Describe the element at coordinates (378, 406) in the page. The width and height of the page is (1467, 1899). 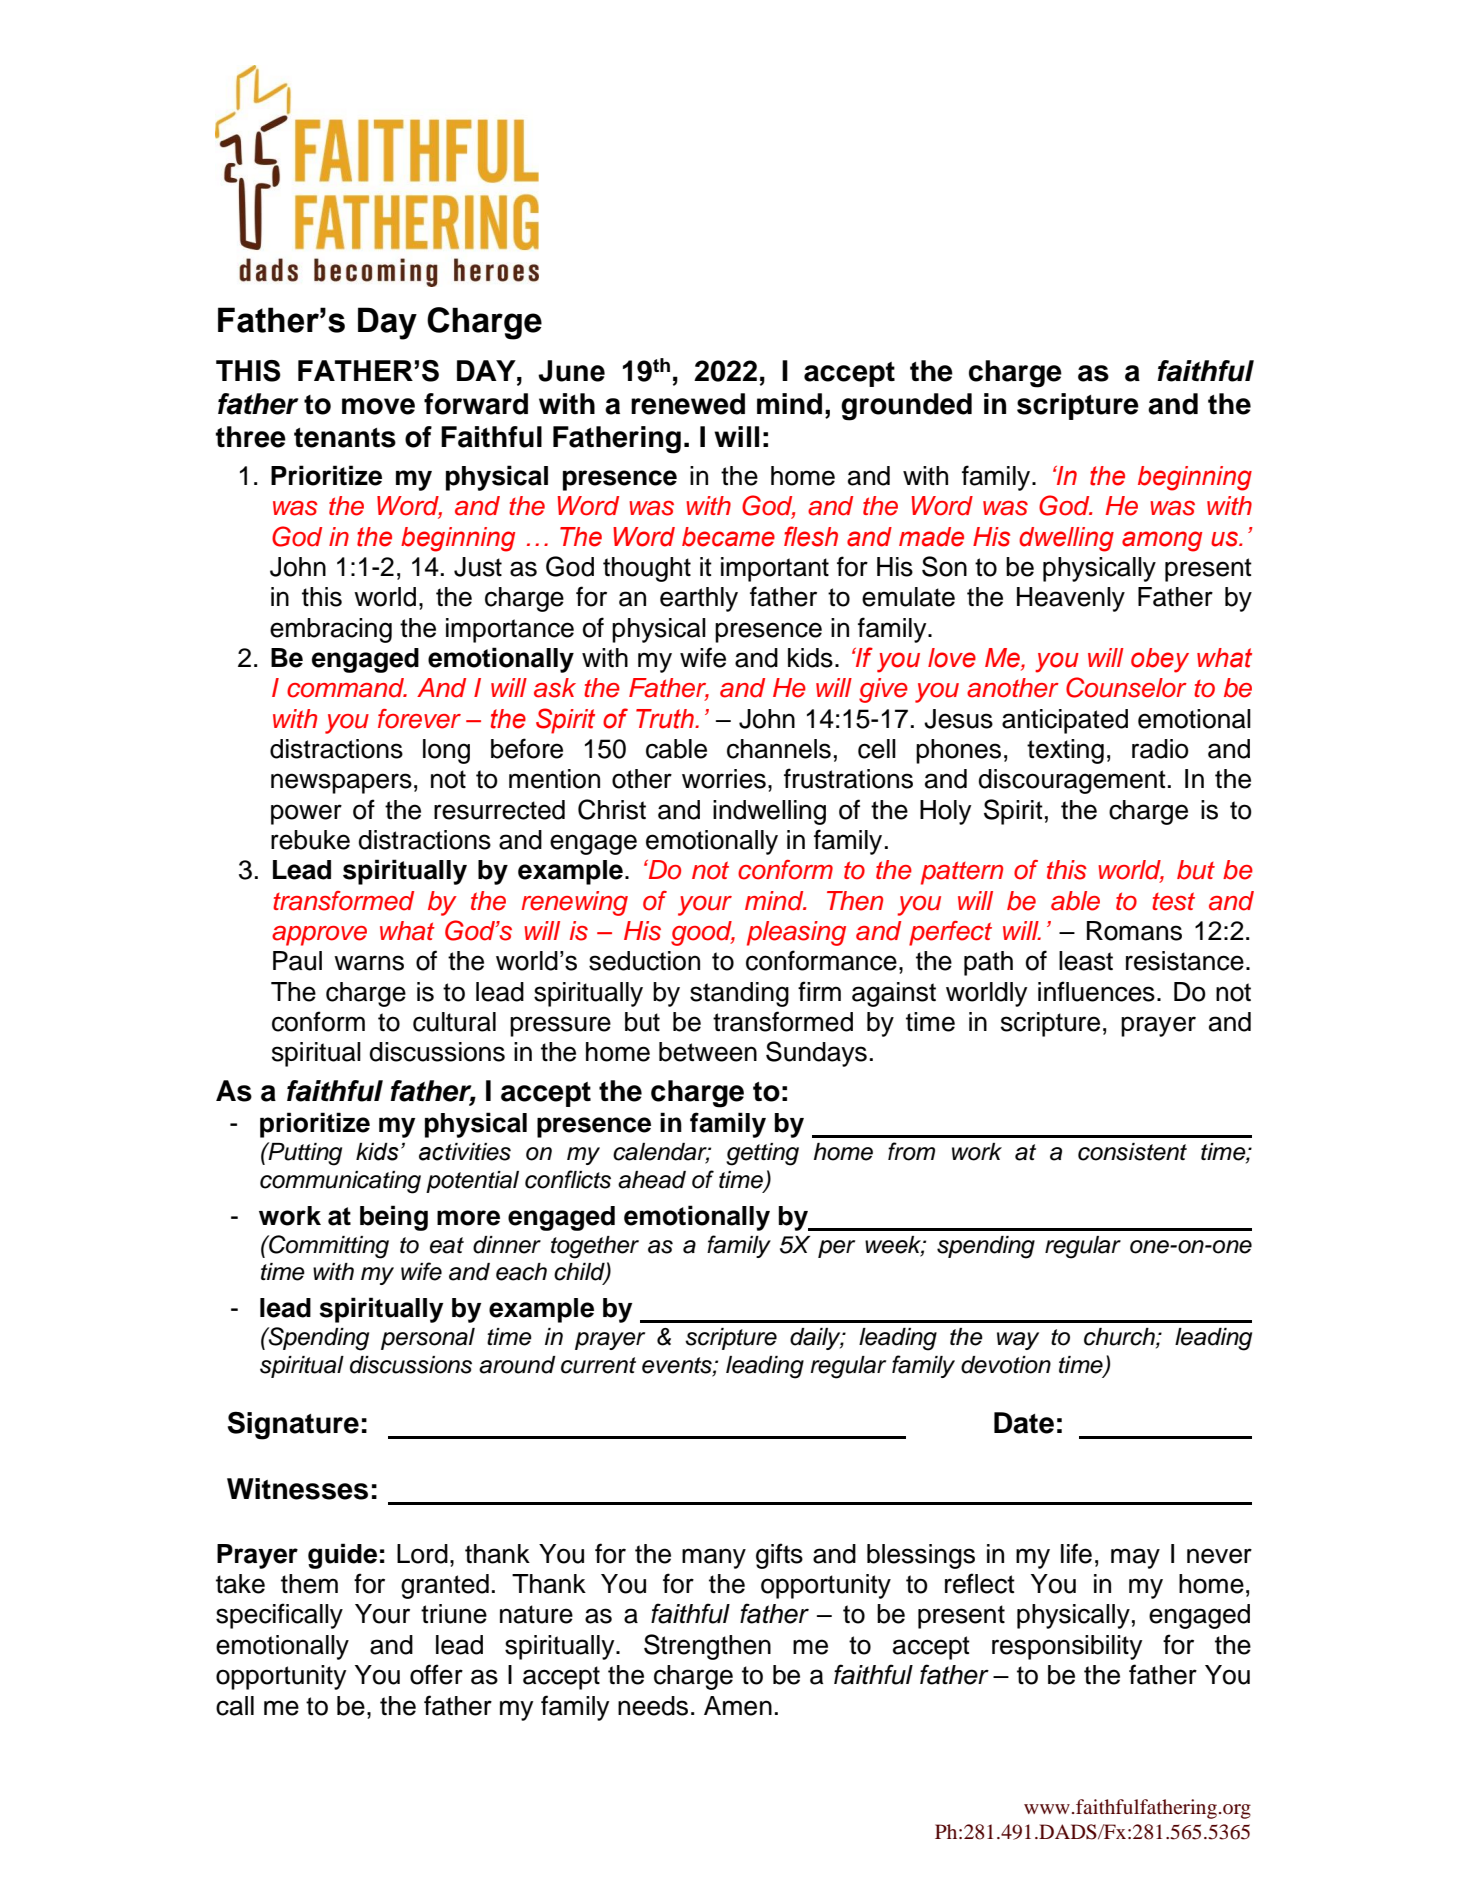
I see `move` at that location.
